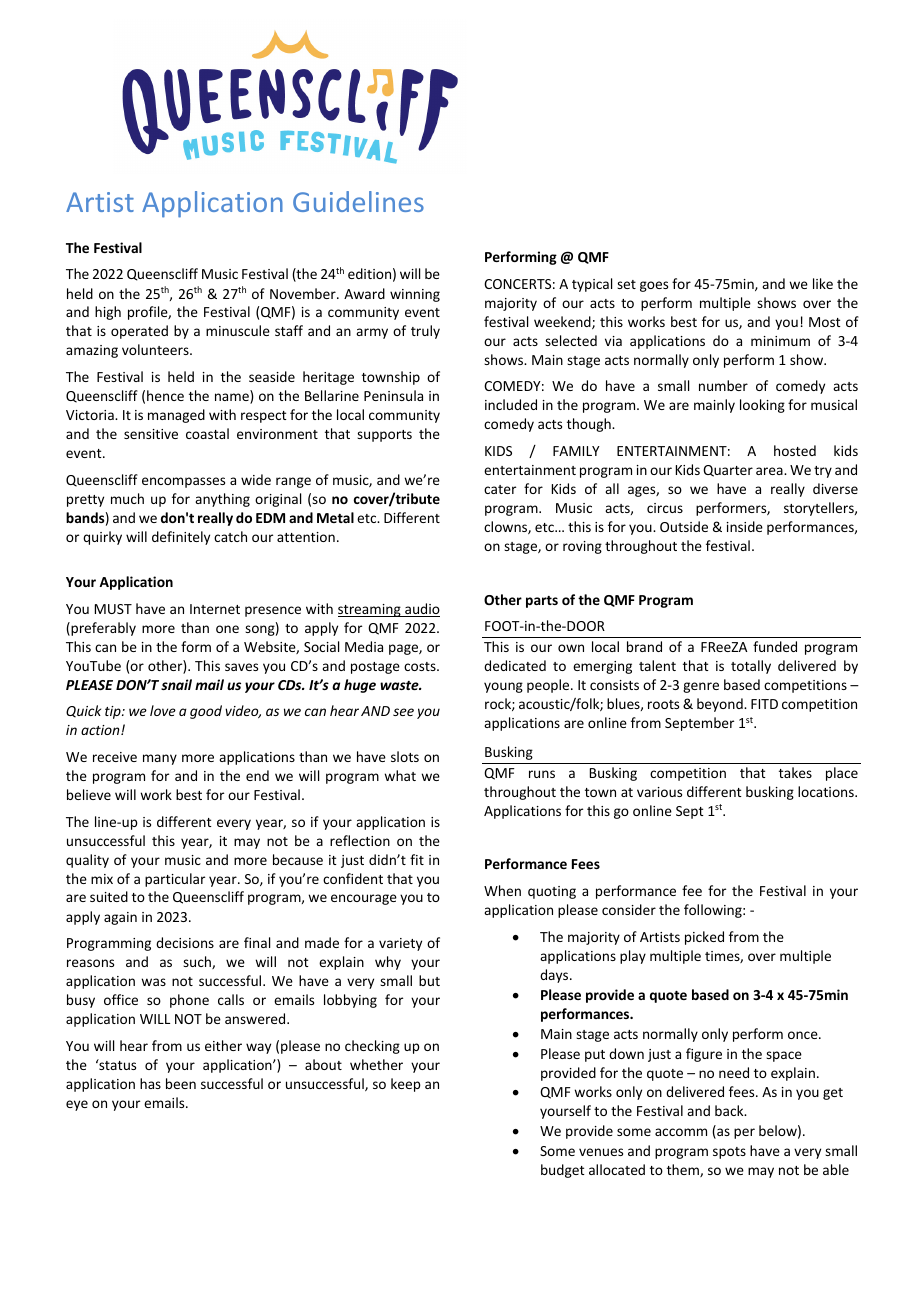  What do you see at coordinates (163, 710) in the screenshot?
I see `love` at bounding box center [163, 710].
